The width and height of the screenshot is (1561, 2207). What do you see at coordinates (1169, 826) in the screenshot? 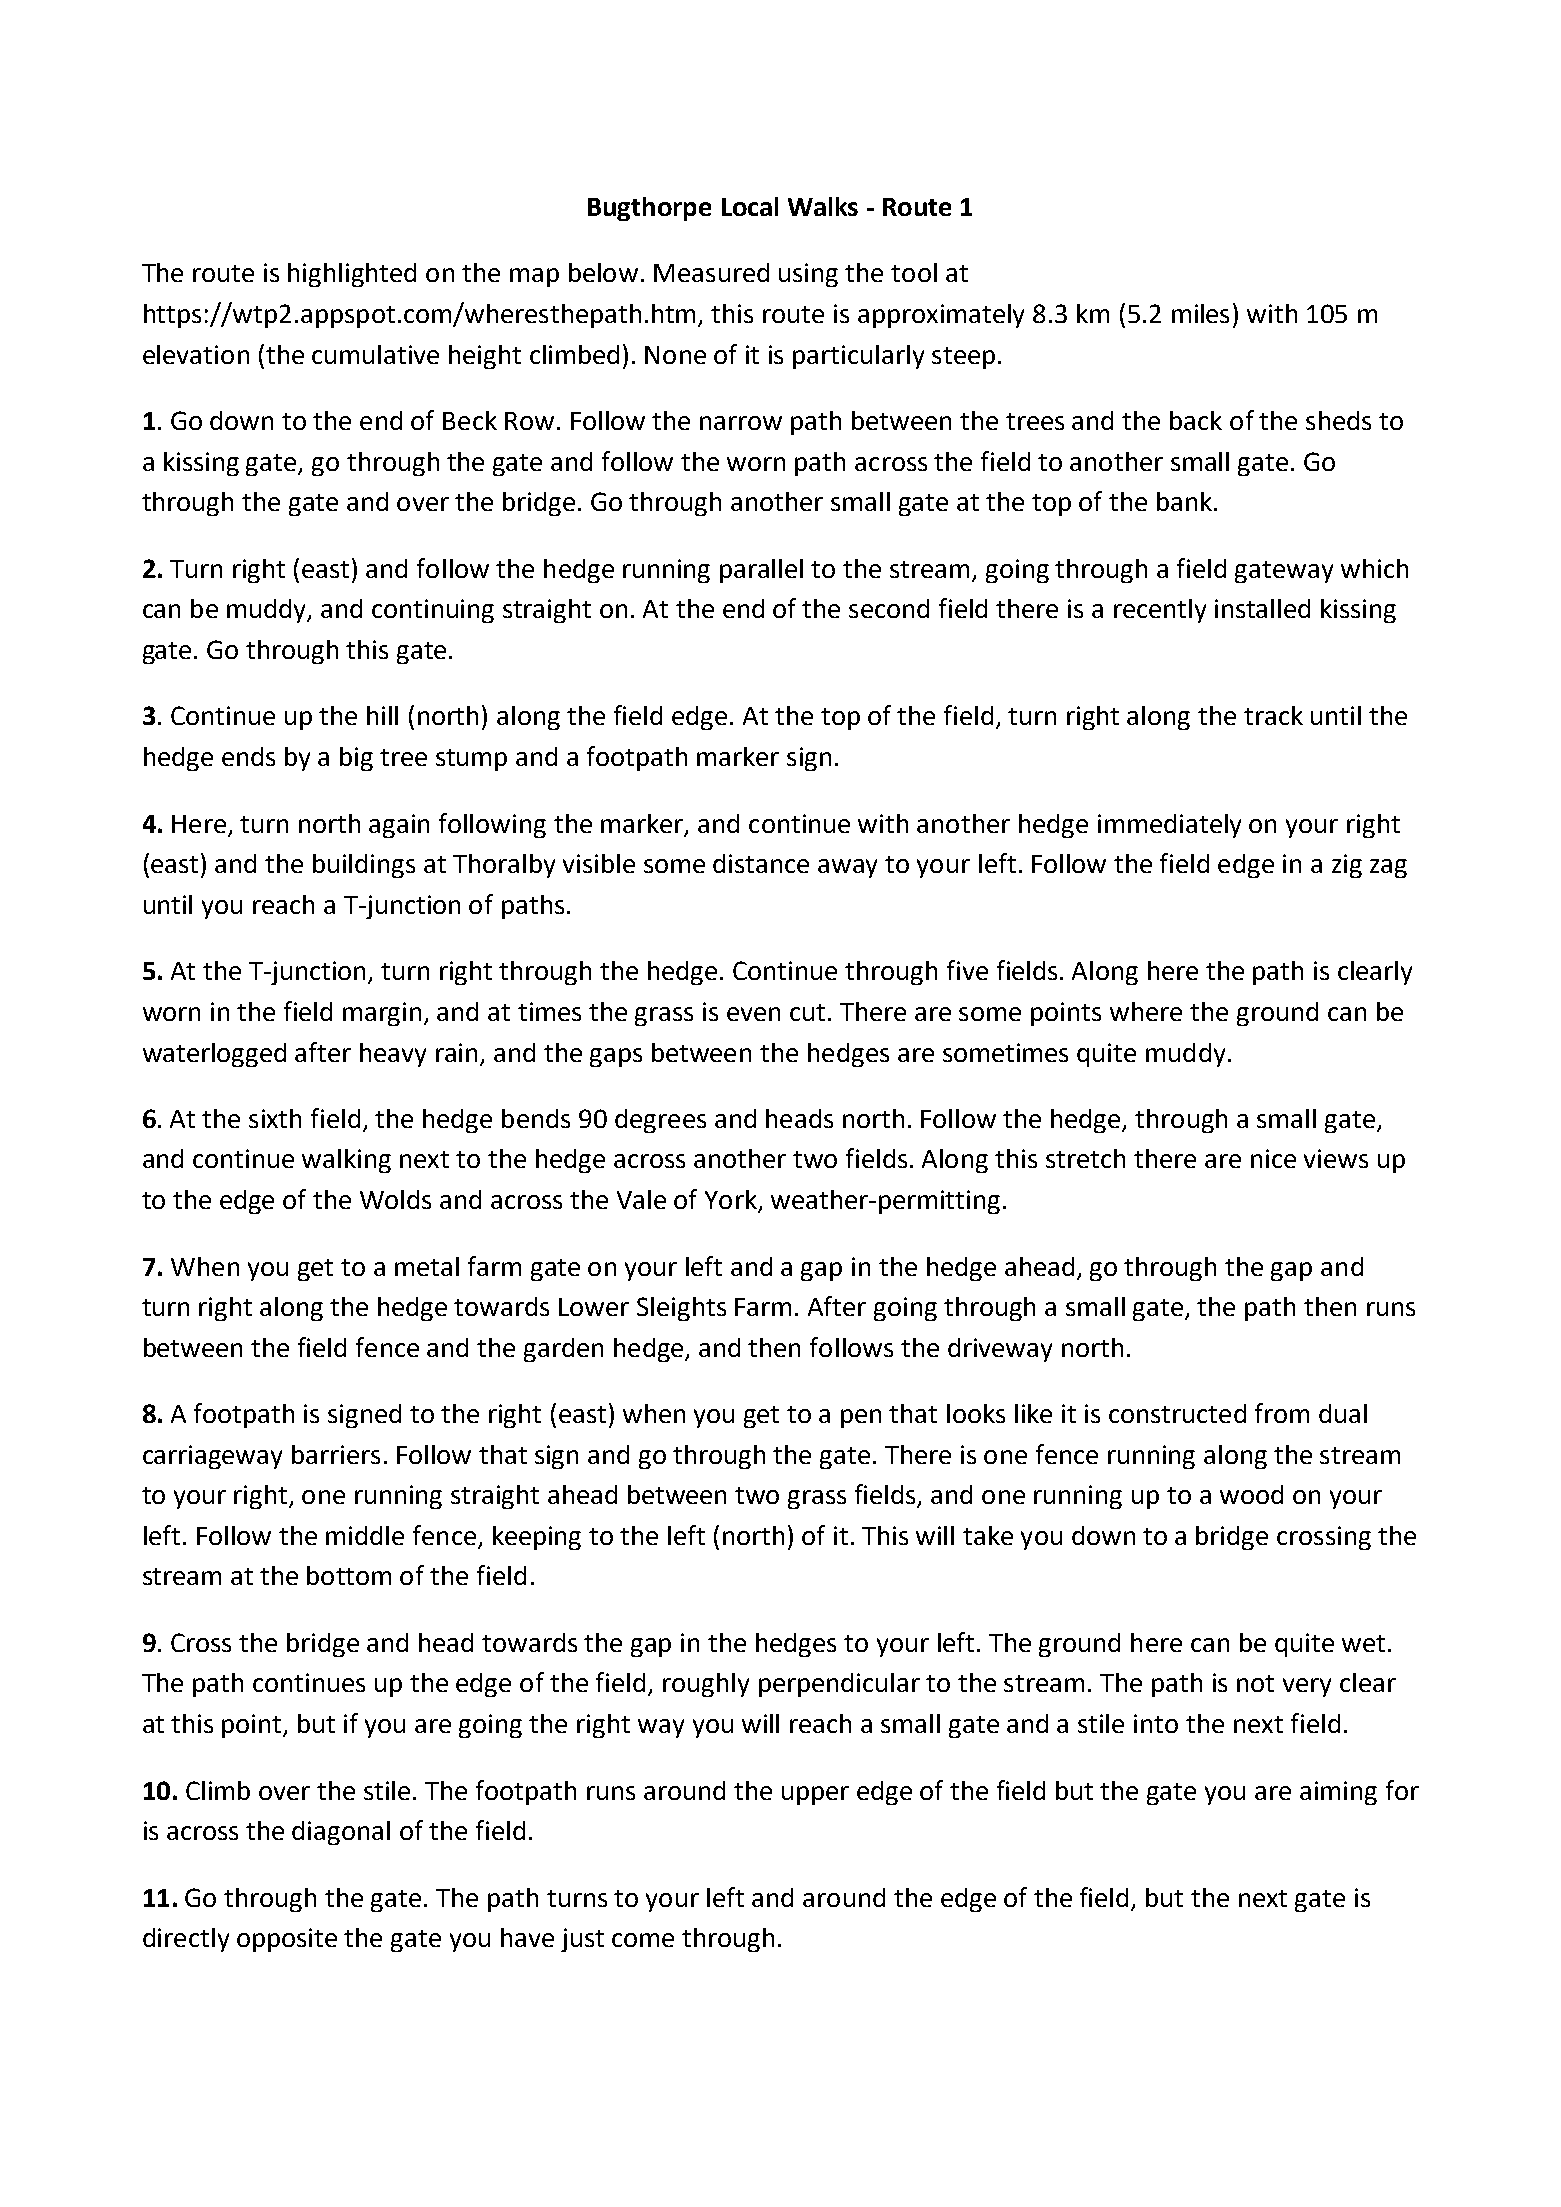
I see `immediately` at bounding box center [1169, 826].
